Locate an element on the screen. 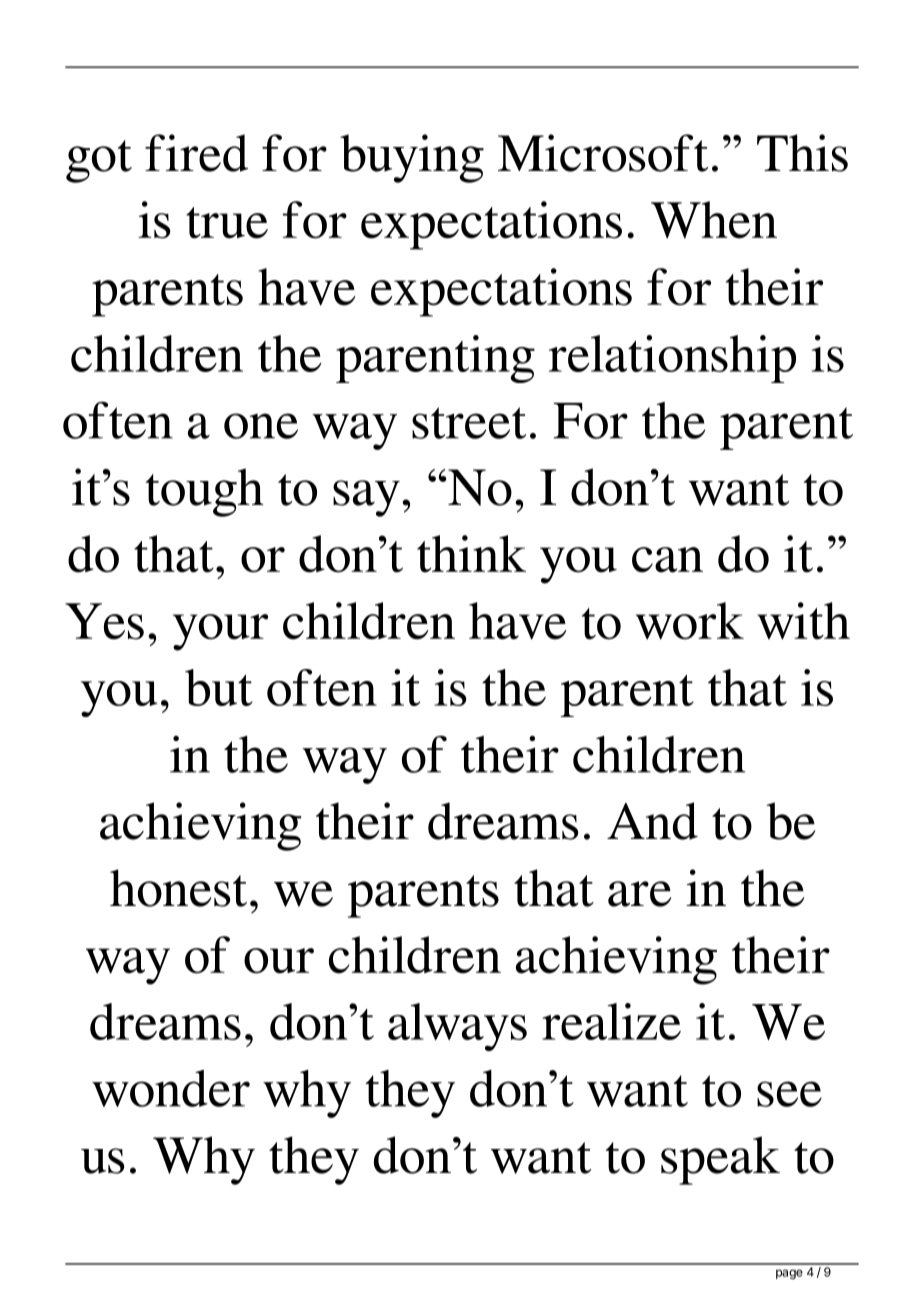 This screenshot has width=924, height=1308. always is located at coordinates (457, 1027).
